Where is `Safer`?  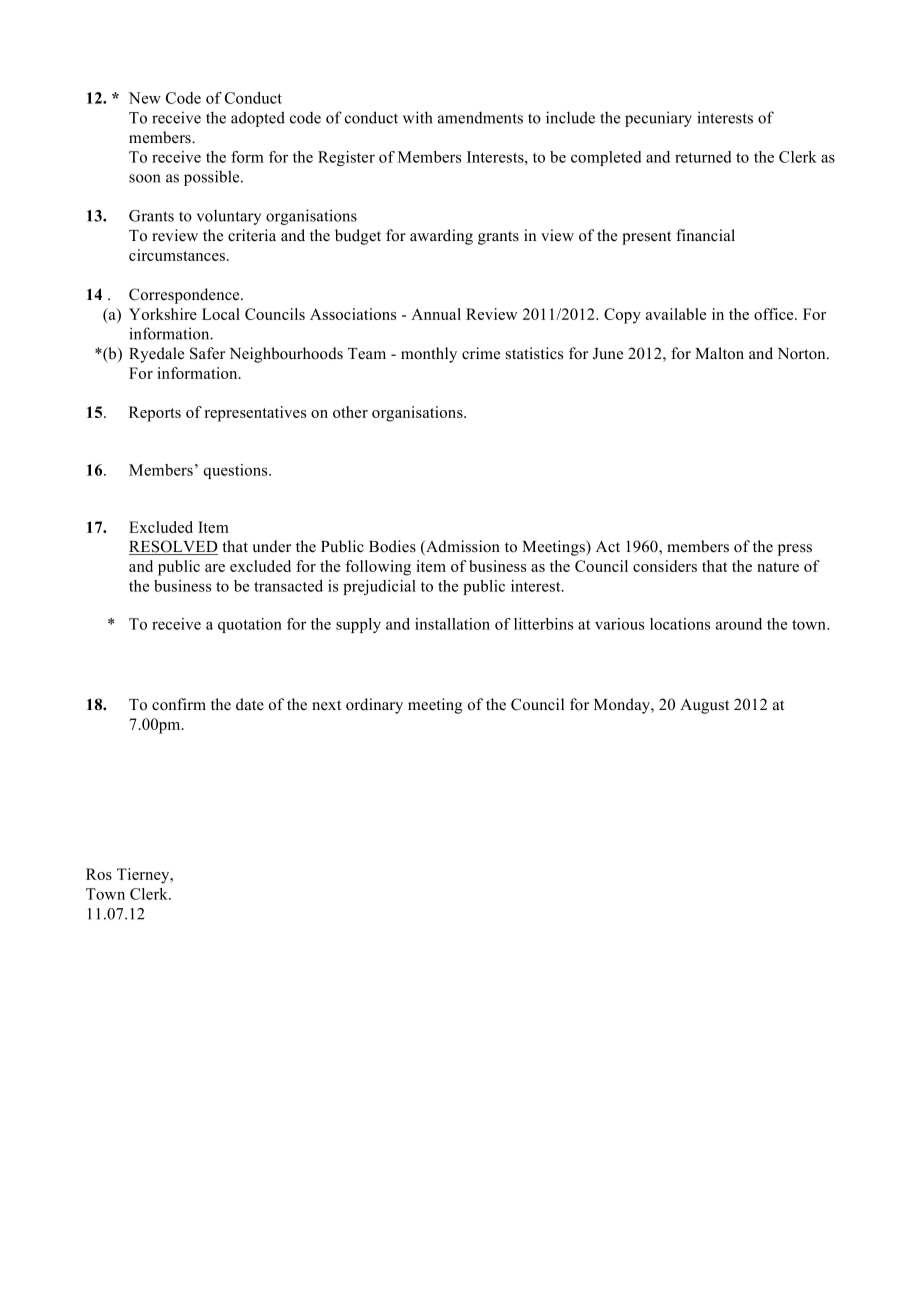
Safer is located at coordinates (207, 353).
